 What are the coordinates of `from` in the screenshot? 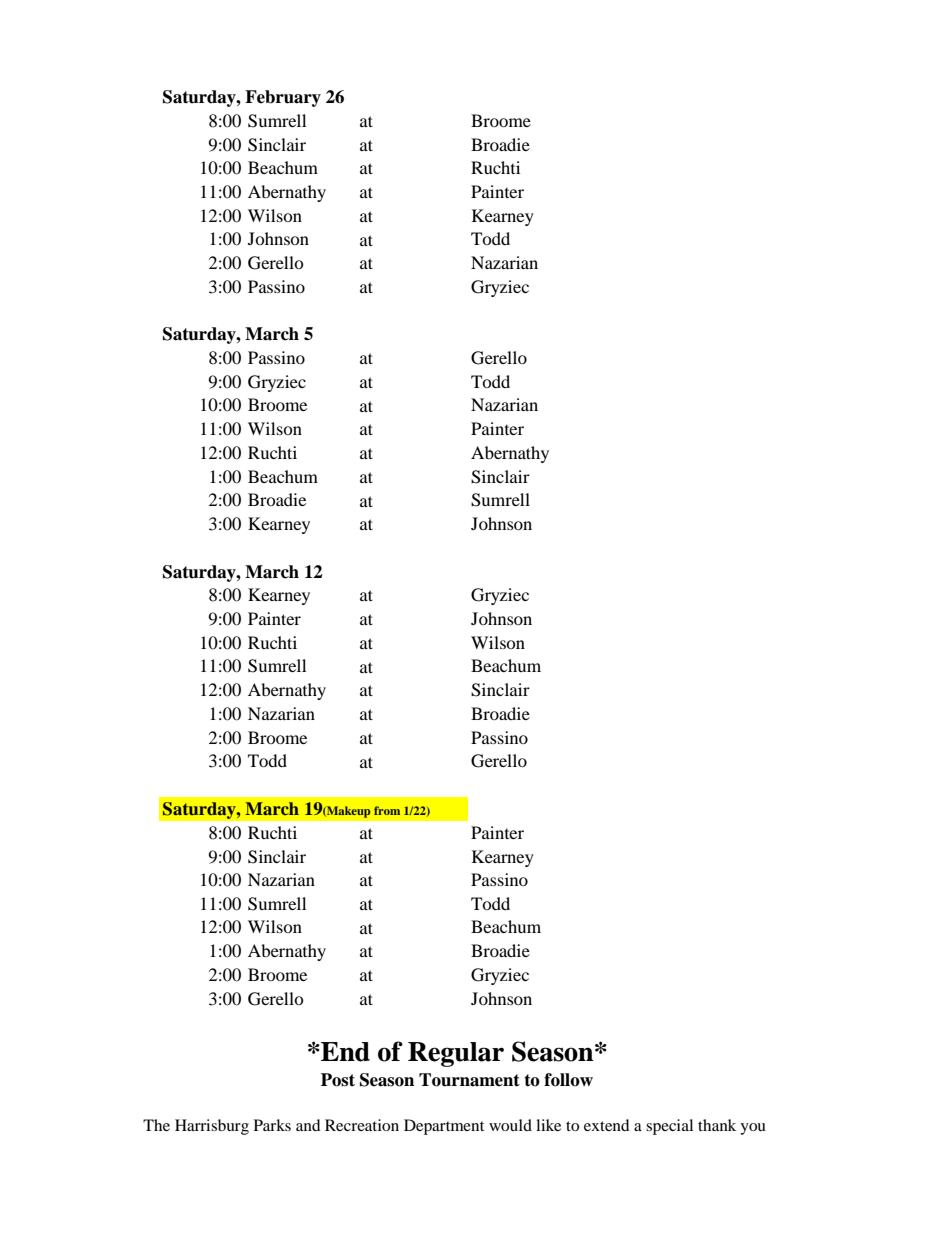 It's located at (387, 810).
